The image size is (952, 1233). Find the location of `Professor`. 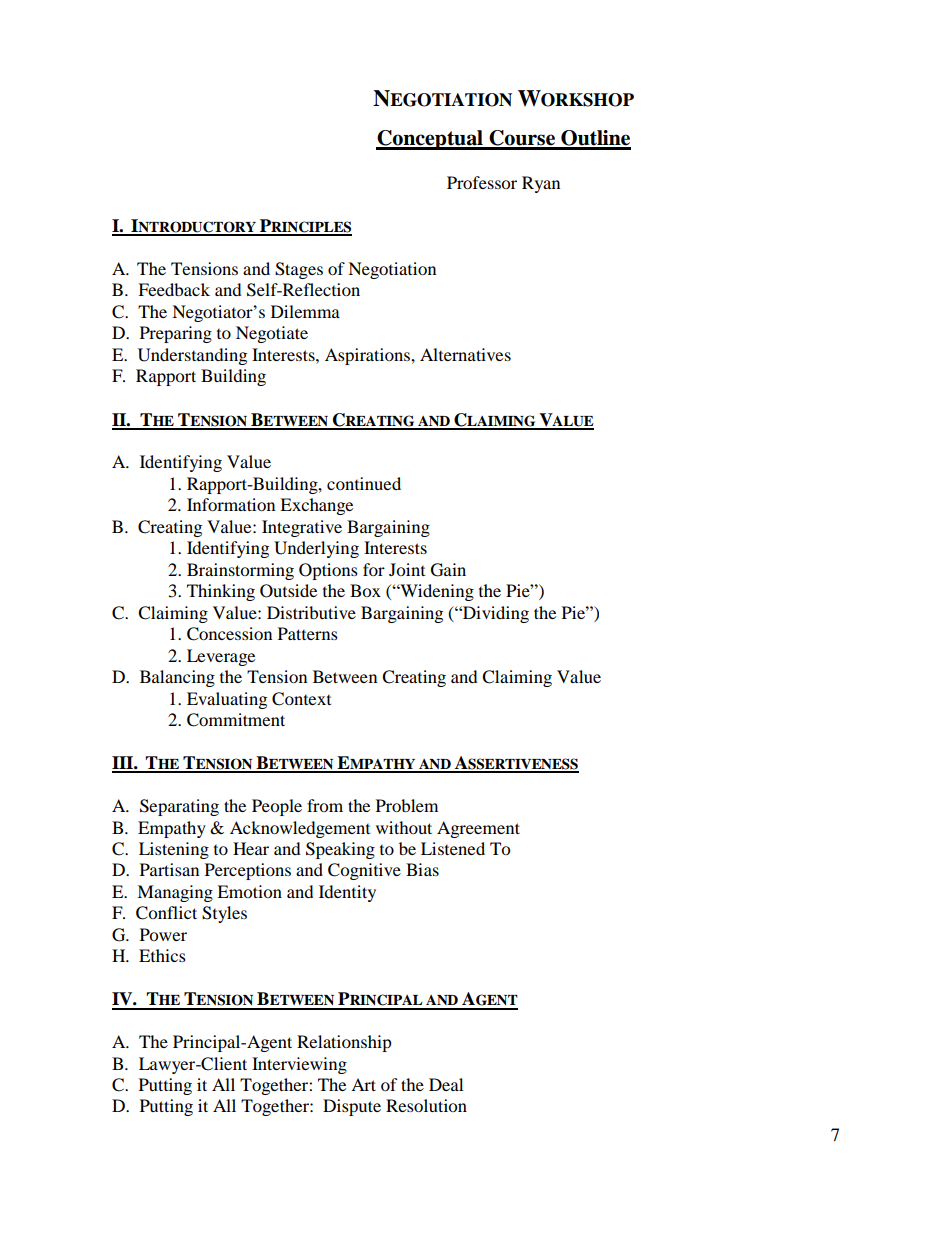

Professor is located at coordinates (482, 182).
